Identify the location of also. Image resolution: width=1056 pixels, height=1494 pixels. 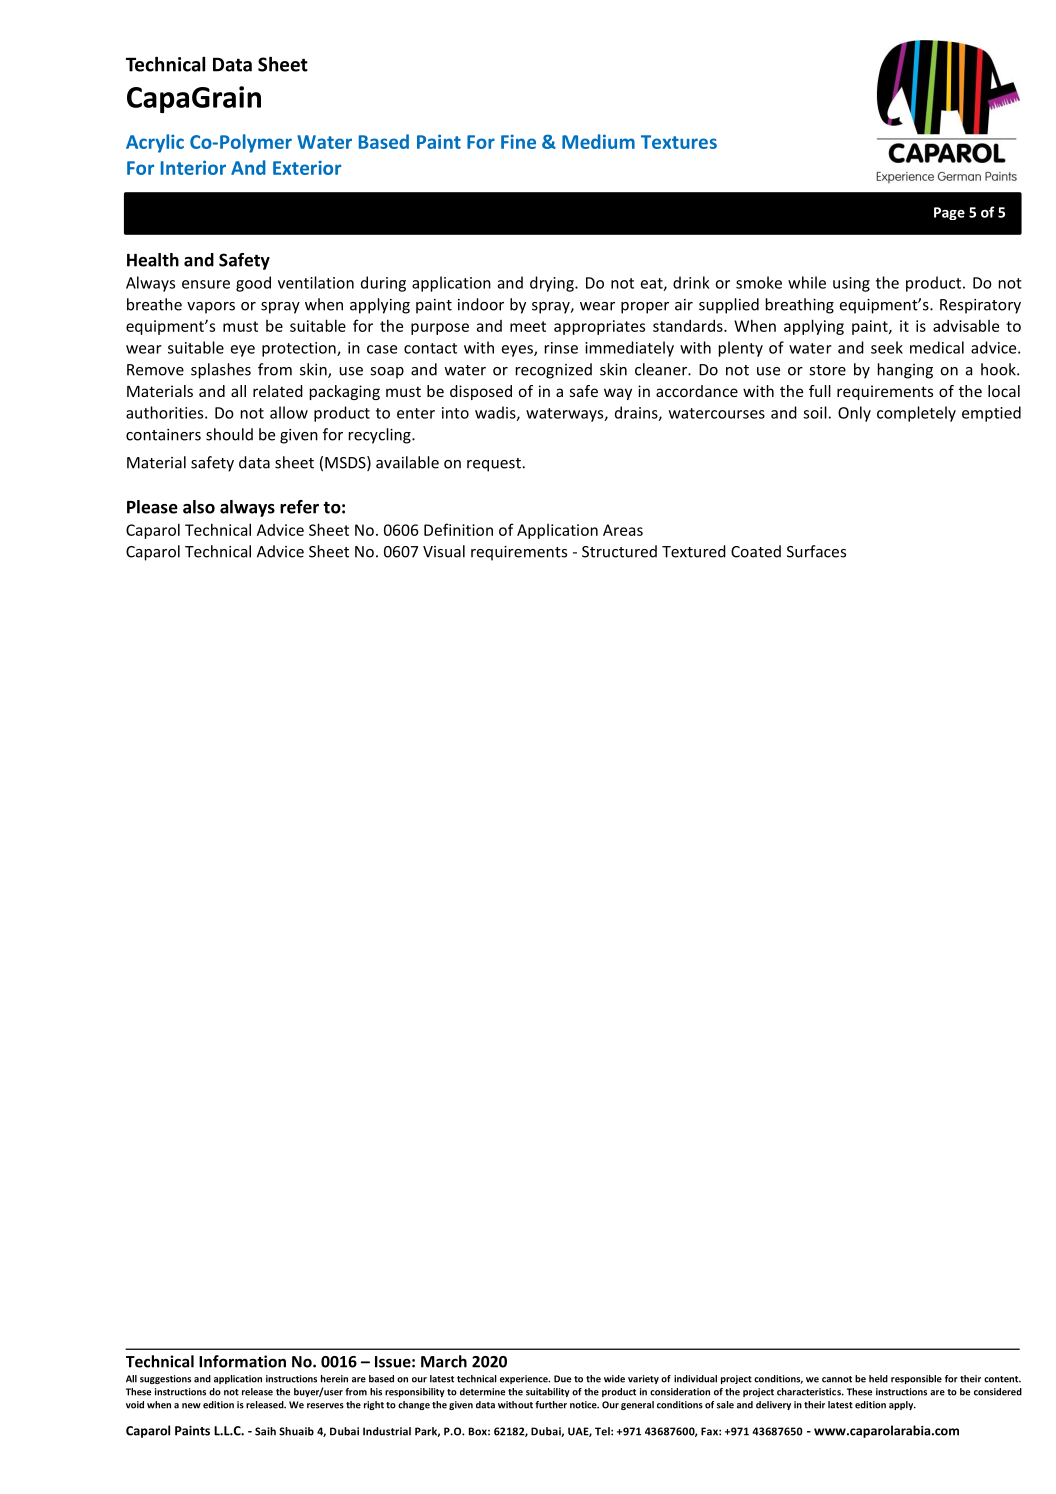
(199, 507).
